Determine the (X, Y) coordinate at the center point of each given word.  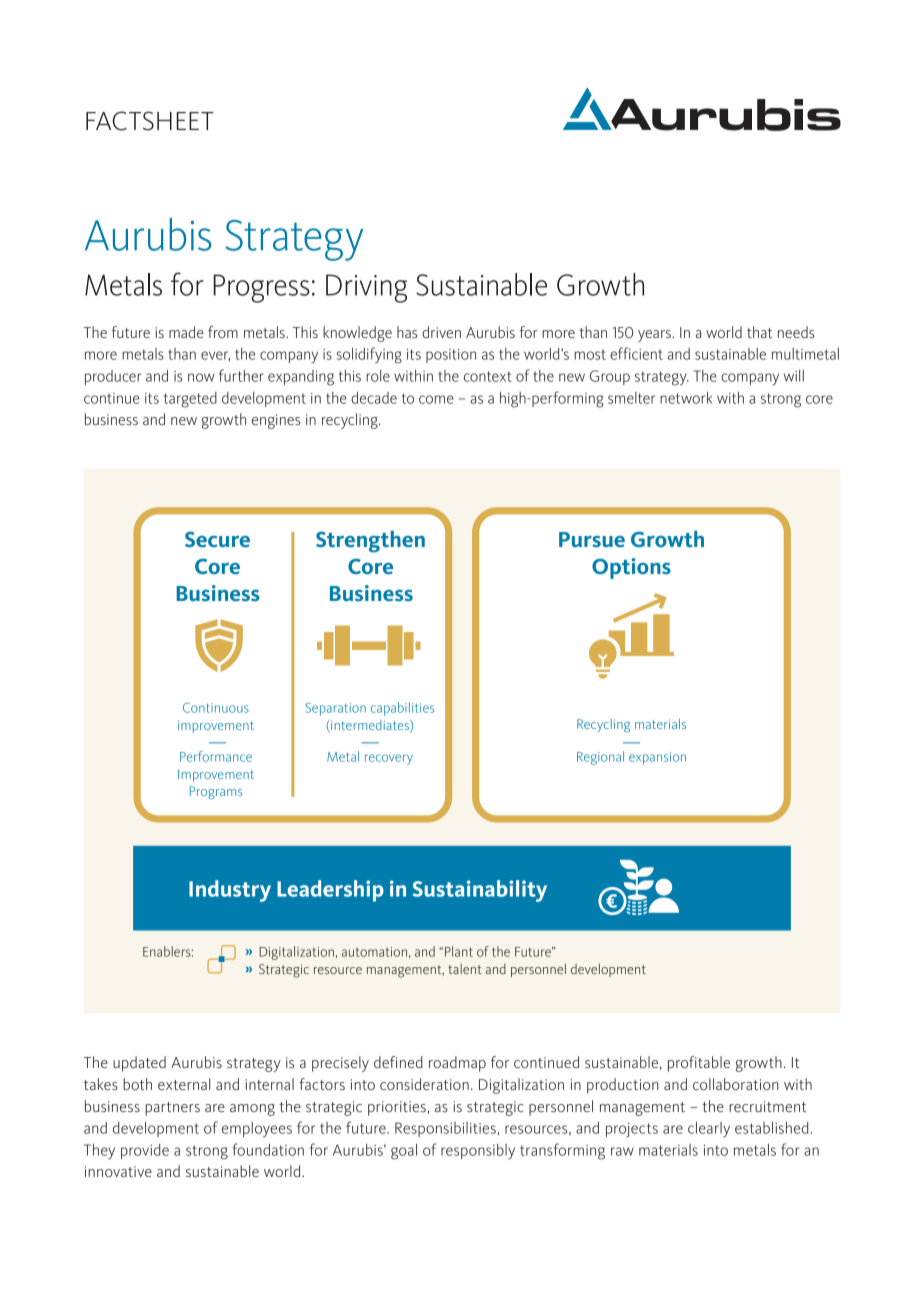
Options (631, 568)
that (759, 332)
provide (145, 1151)
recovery (389, 759)
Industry (230, 891)
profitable (699, 1064)
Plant (459, 951)
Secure (217, 539)
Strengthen (370, 542)
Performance (216, 756)
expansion (657, 758)
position (451, 356)
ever (215, 356)
